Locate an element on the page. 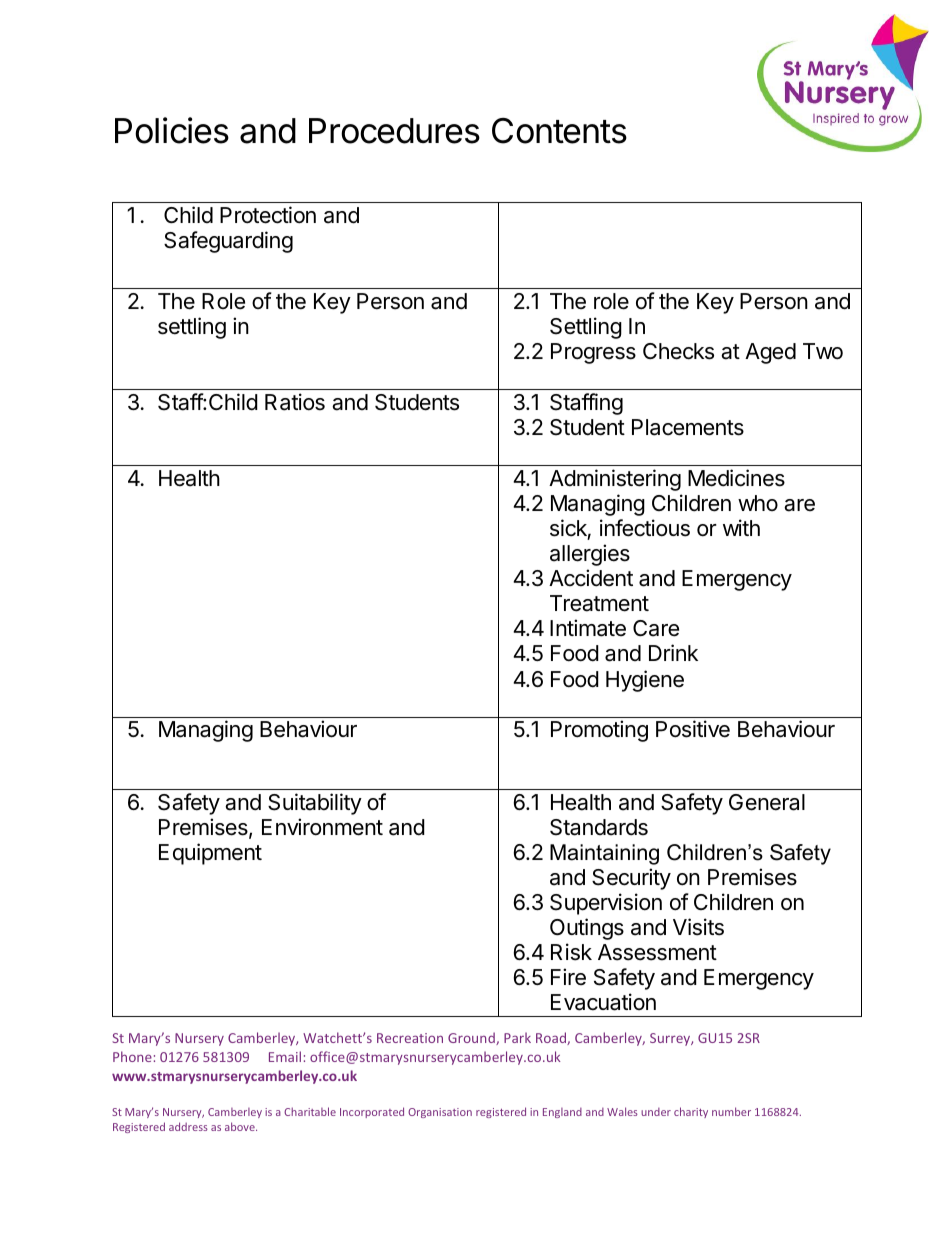 The height and width of the image is (1233, 952). Risk is located at coordinates (571, 952).
